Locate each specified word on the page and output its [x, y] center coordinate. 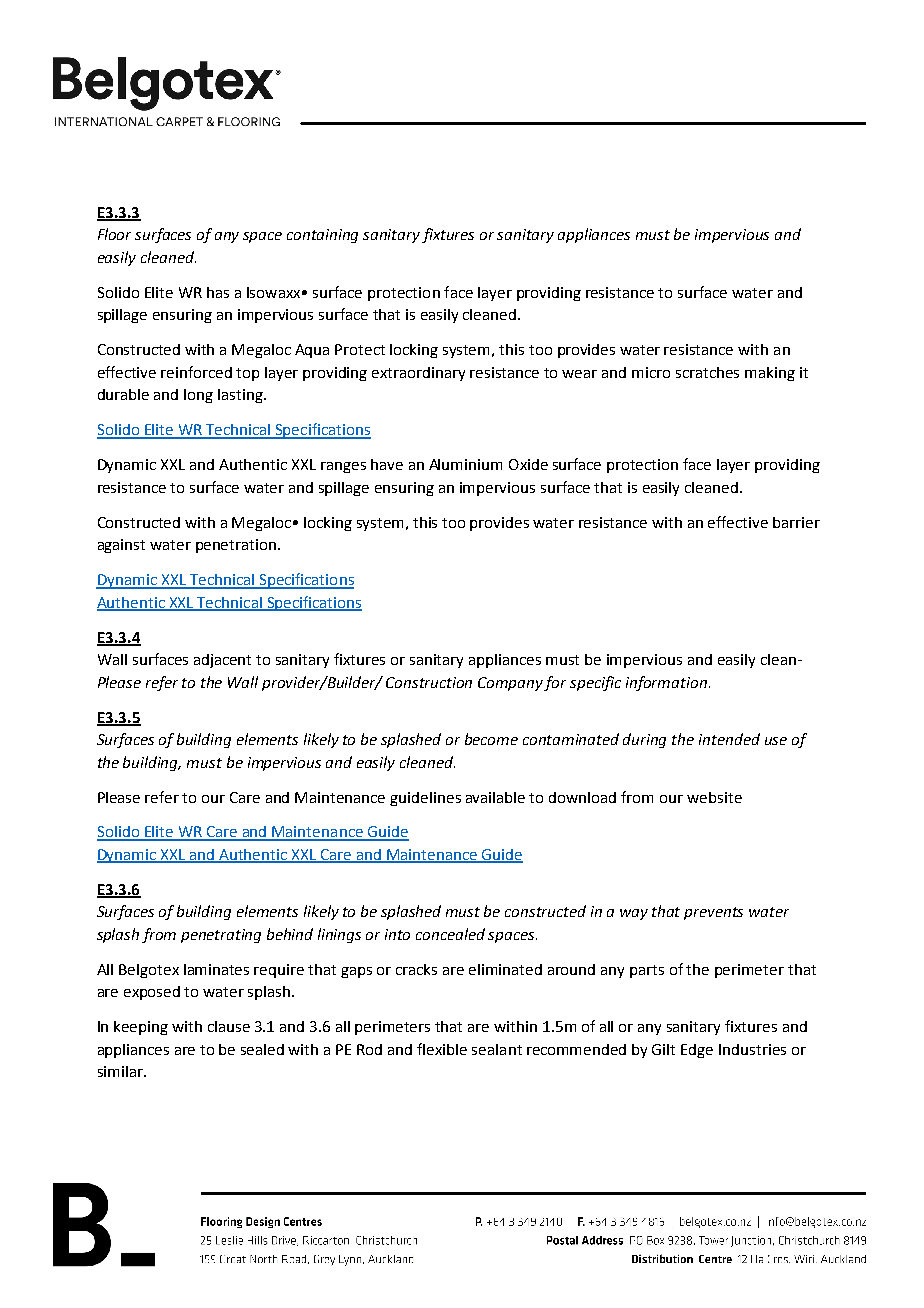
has [218, 292]
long [198, 396]
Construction [429, 682]
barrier [796, 522]
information [666, 683]
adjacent [222, 661]
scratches [707, 372]
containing [322, 236]
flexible [442, 1049]
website [714, 797]
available [495, 797]
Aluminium [465, 464]
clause [229, 1026]
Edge [697, 1051]
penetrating [221, 936]
